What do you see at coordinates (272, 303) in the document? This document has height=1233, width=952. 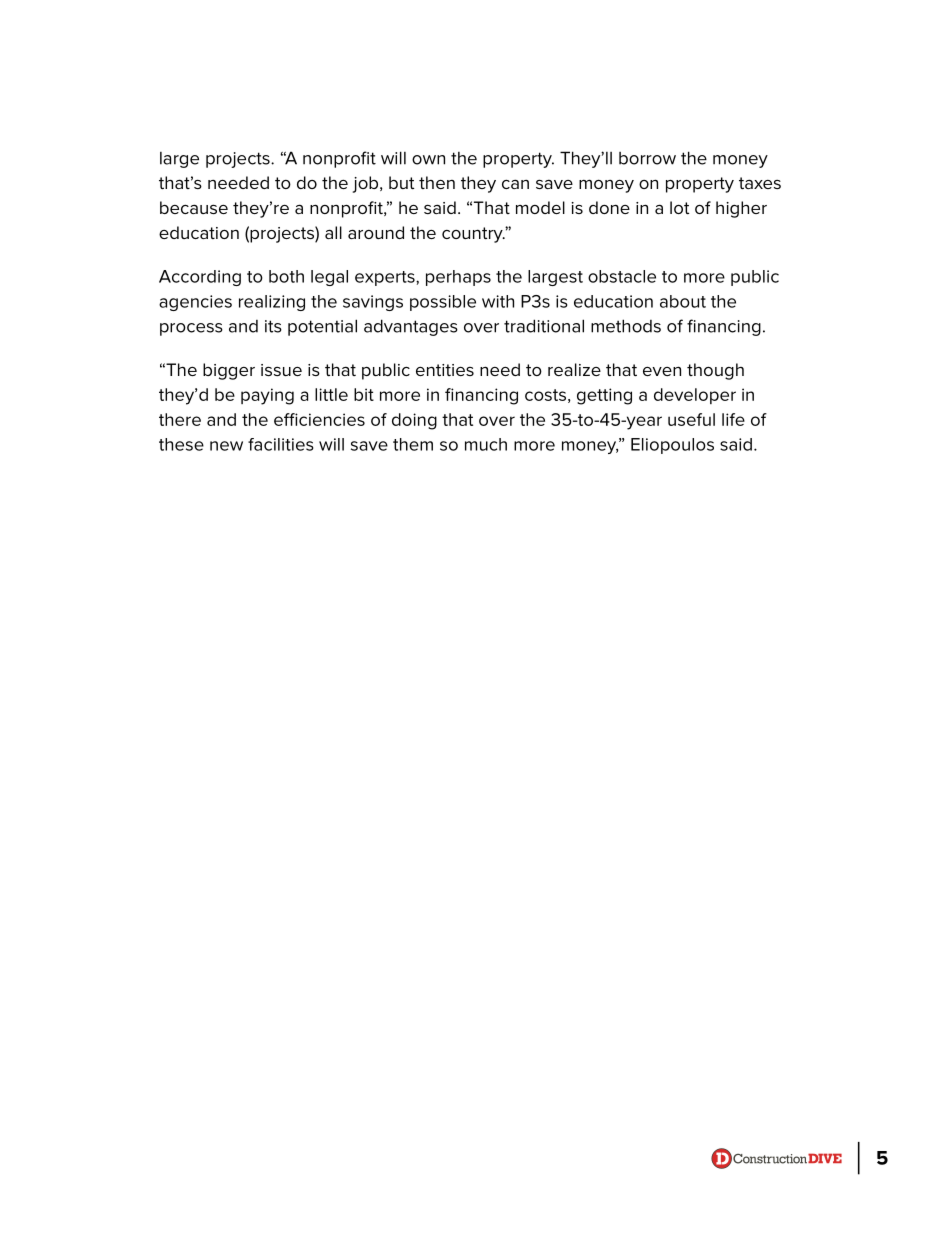 I see `realizing` at bounding box center [272, 303].
